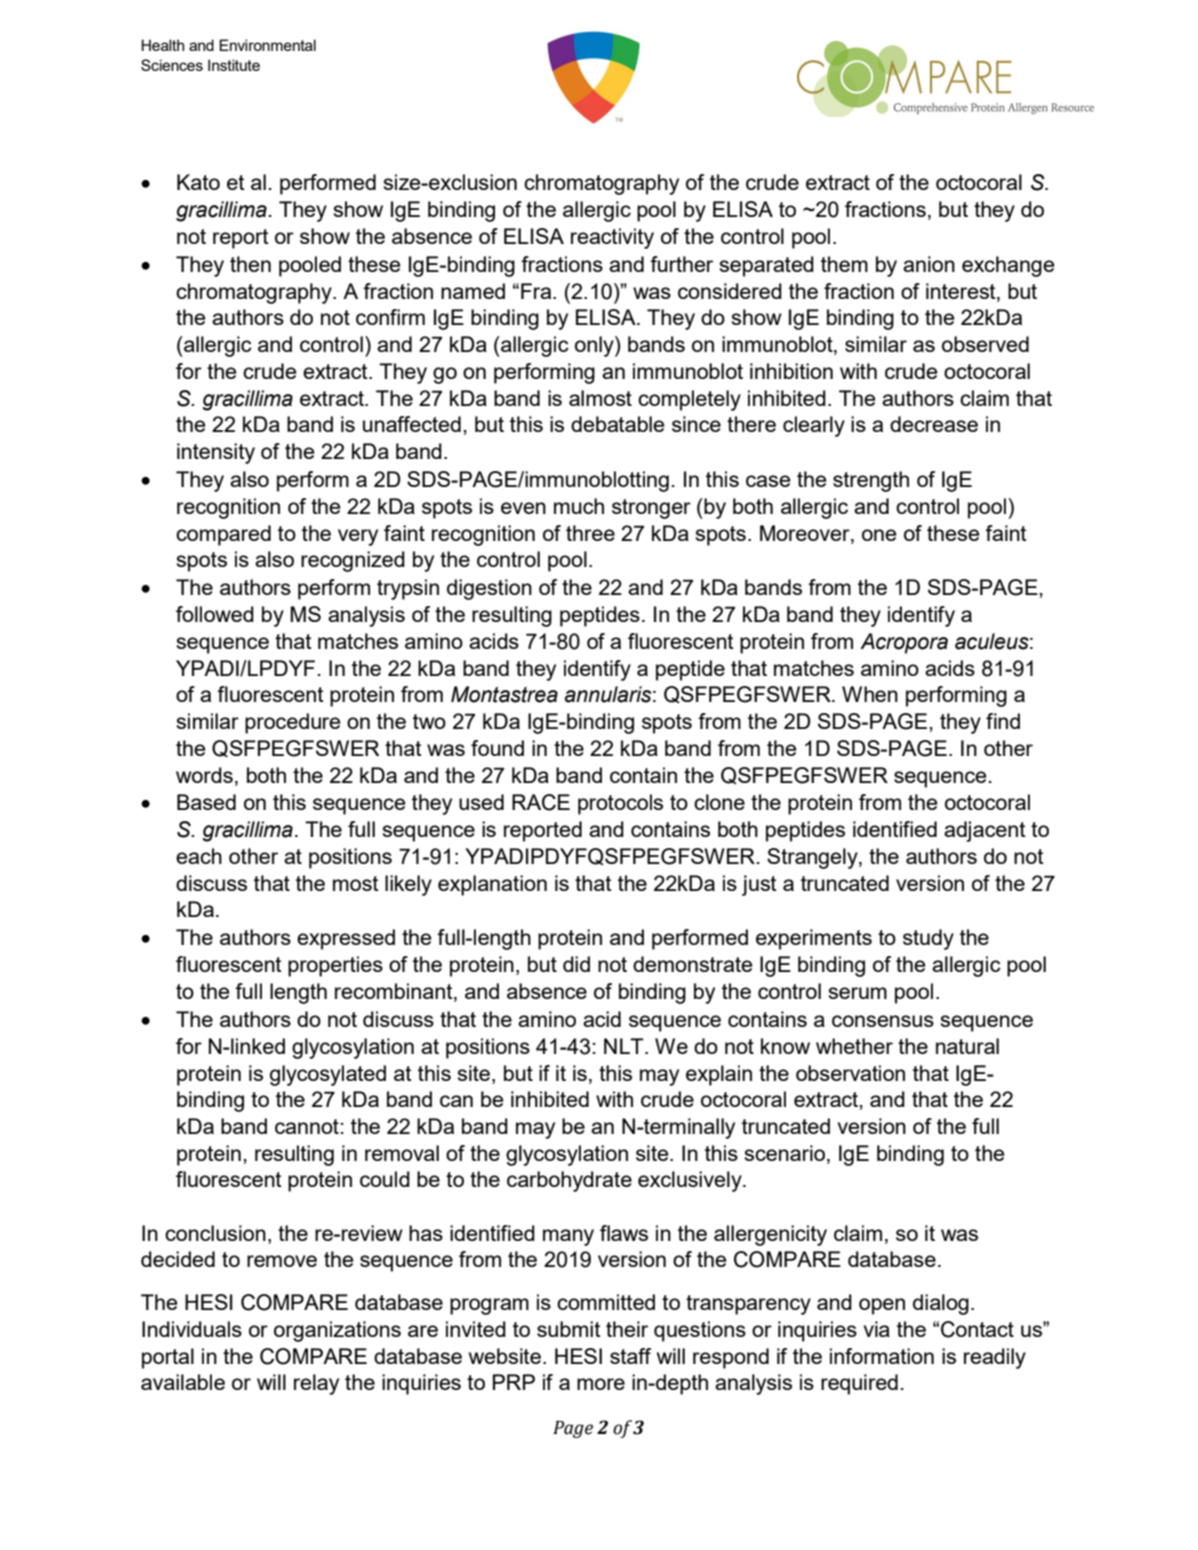 The image size is (1198, 1550). Describe the element at coordinates (625, 1046) in the screenshot. I see `NLT` at that location.
